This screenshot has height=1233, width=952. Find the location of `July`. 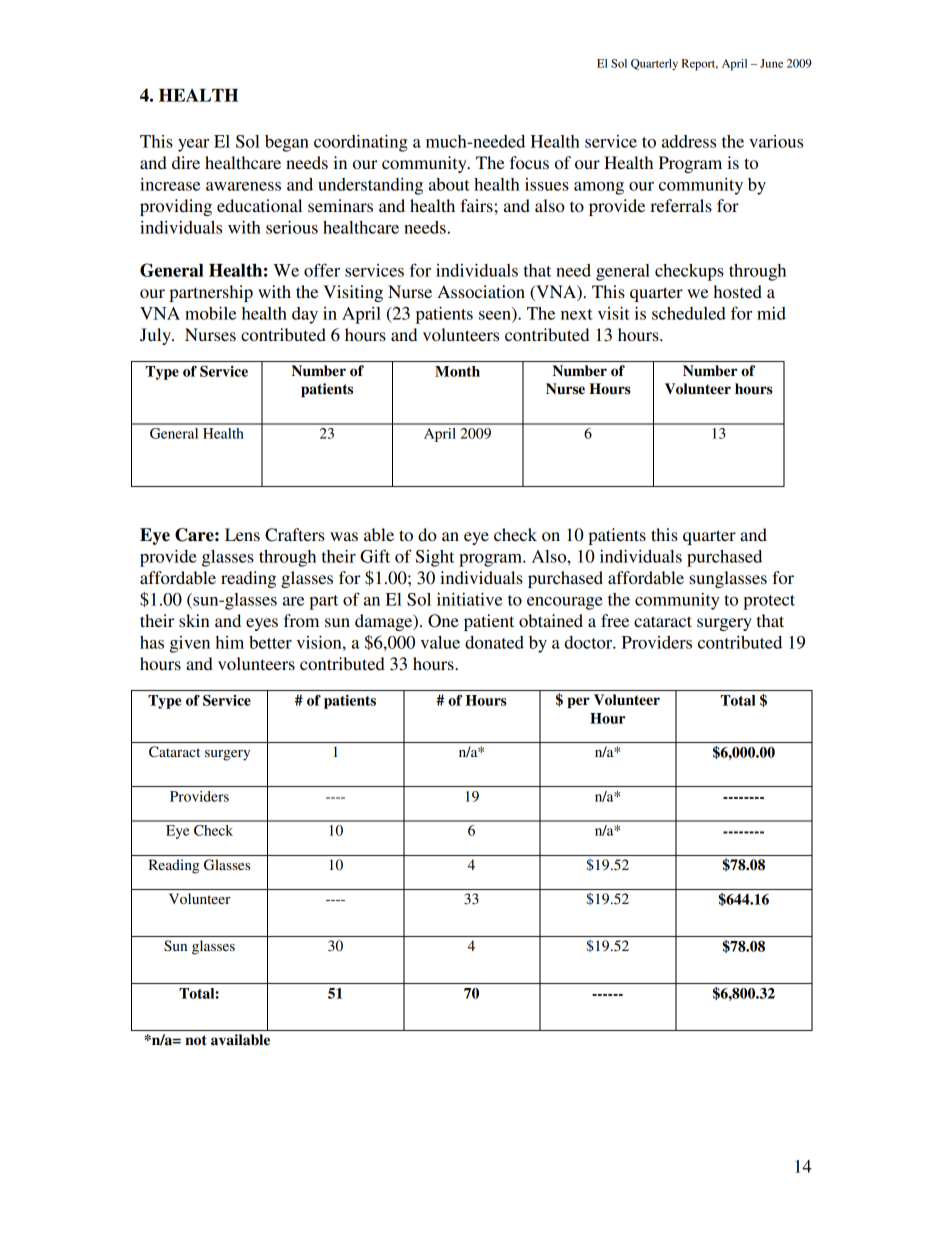

July is located at coordinates (156, 336).
